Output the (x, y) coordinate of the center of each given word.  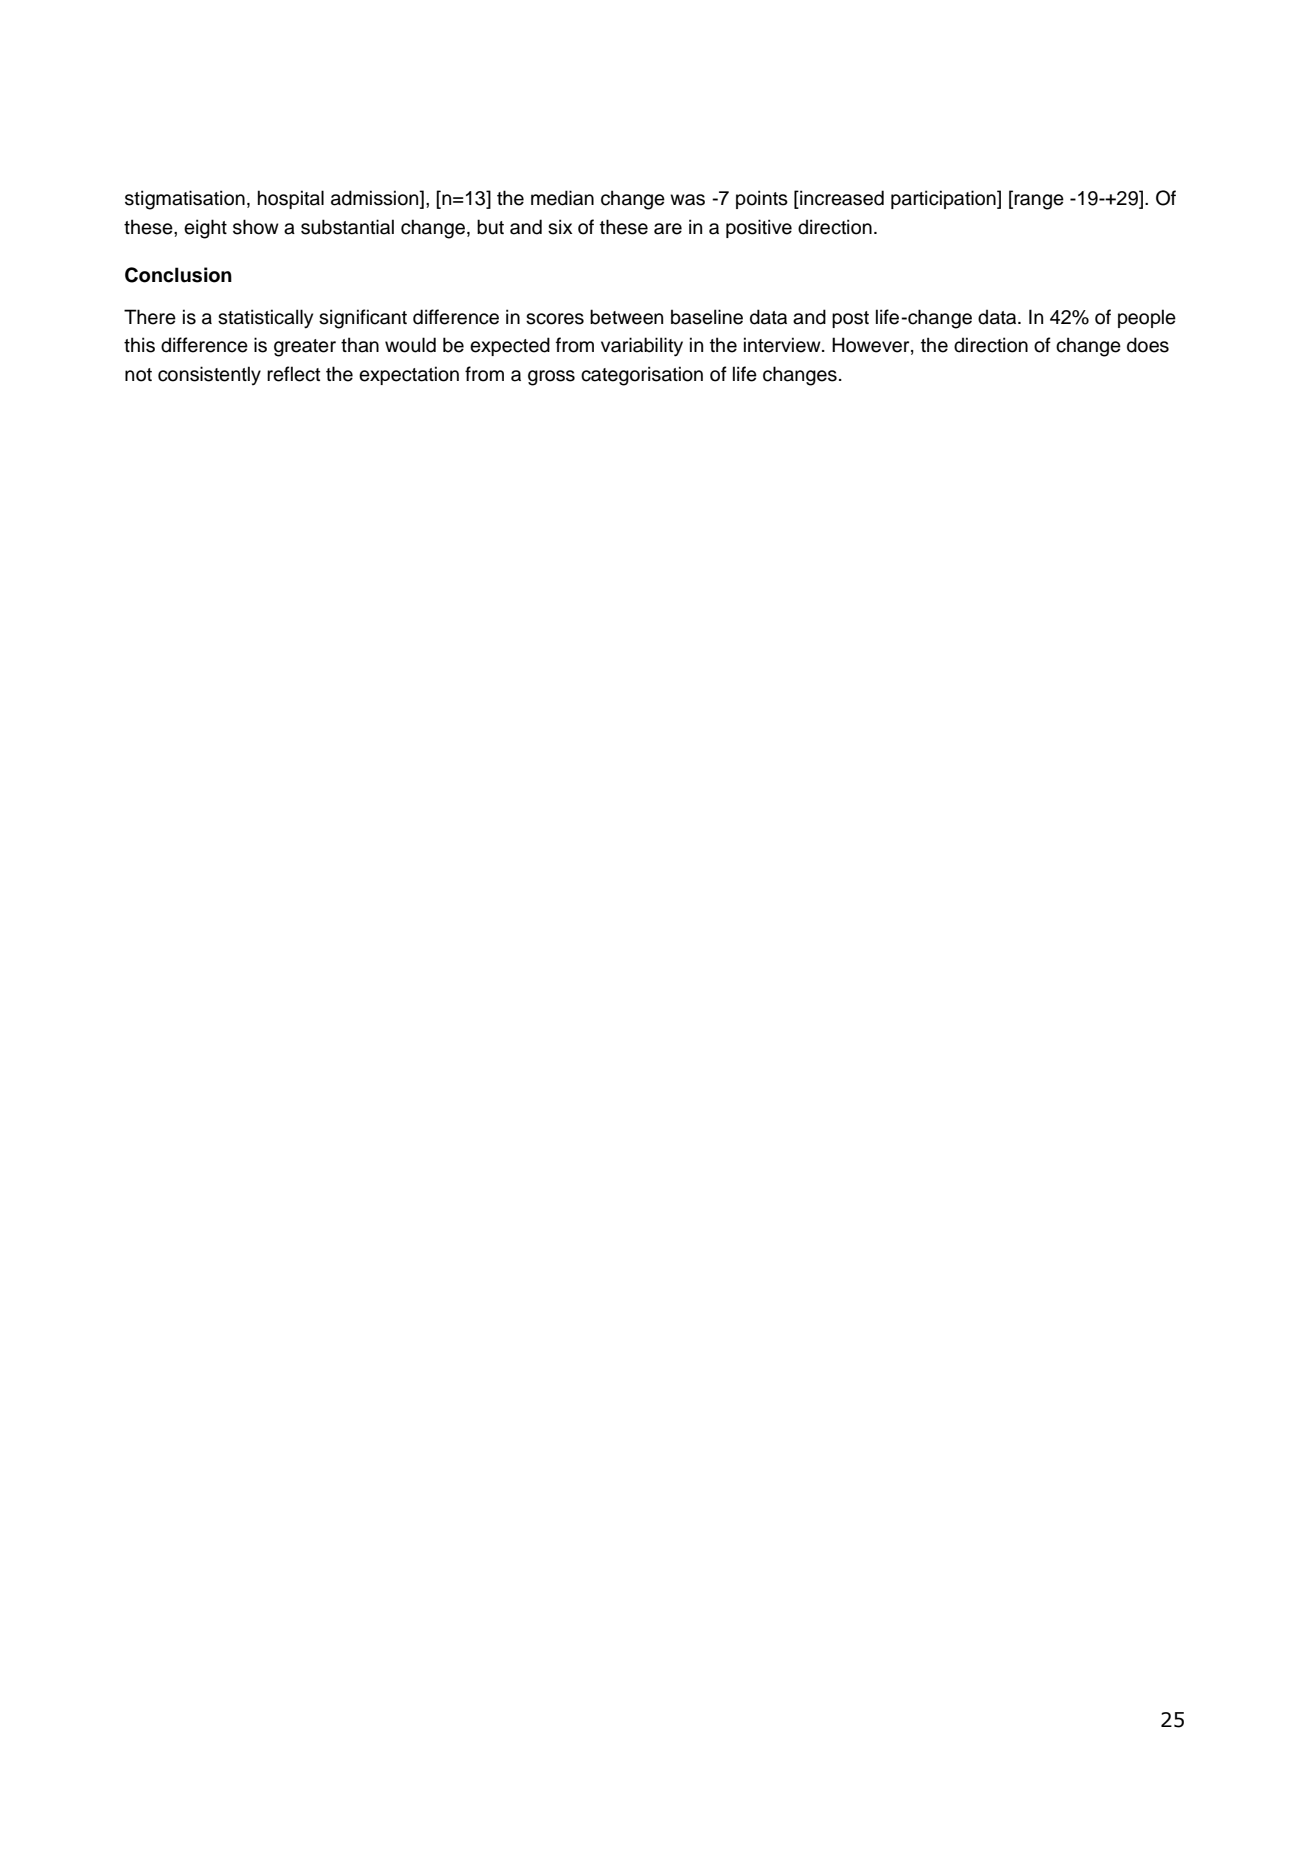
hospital (291, 199)
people (1147, 318)
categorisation (642, 376)
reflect (294, 374)
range (1039, 202)
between (626, 317)
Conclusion (178, 275)
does (1148, 345)
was (687, 200)
